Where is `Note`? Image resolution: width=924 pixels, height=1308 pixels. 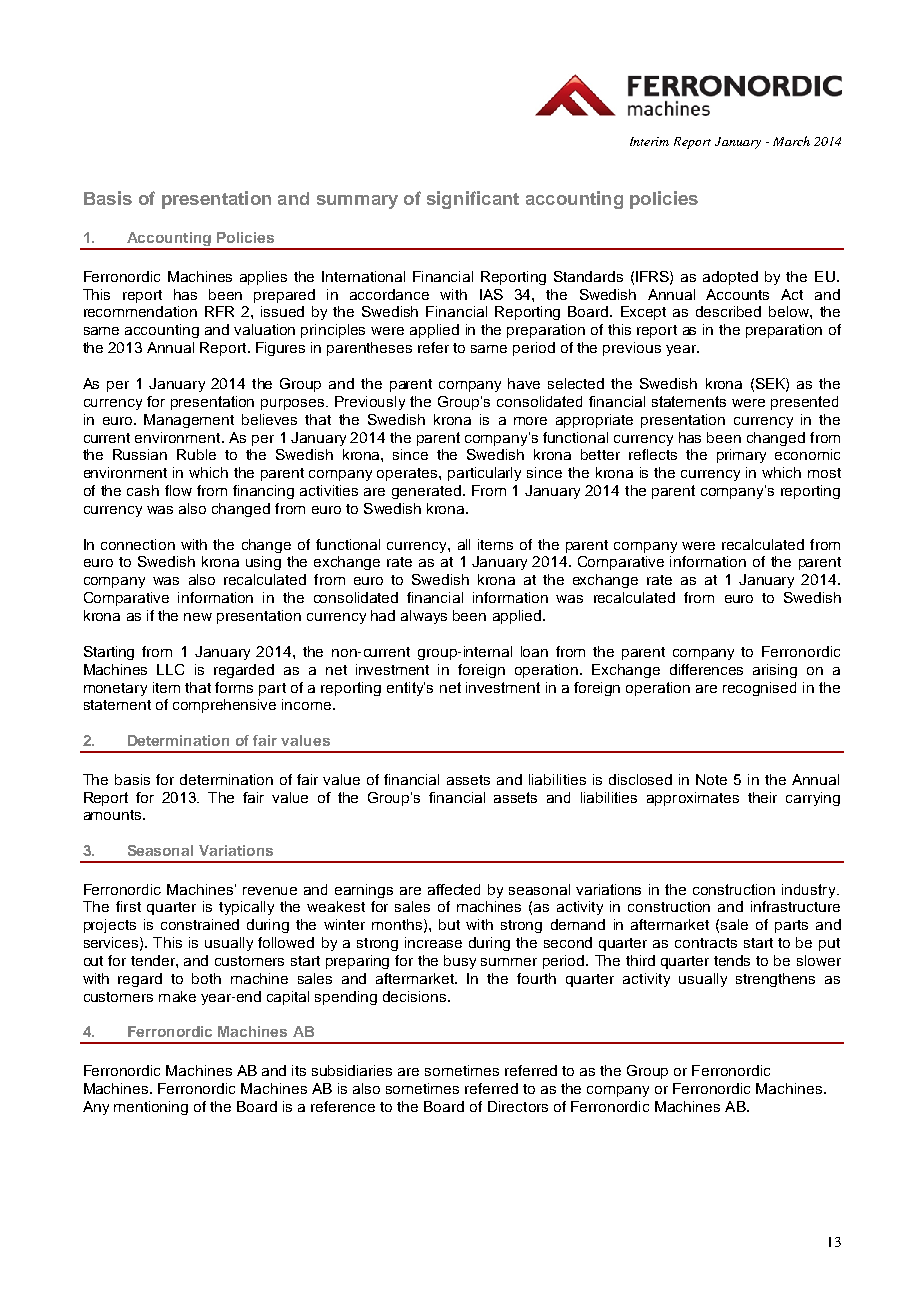 Note is located at coordinates (711, 779).
